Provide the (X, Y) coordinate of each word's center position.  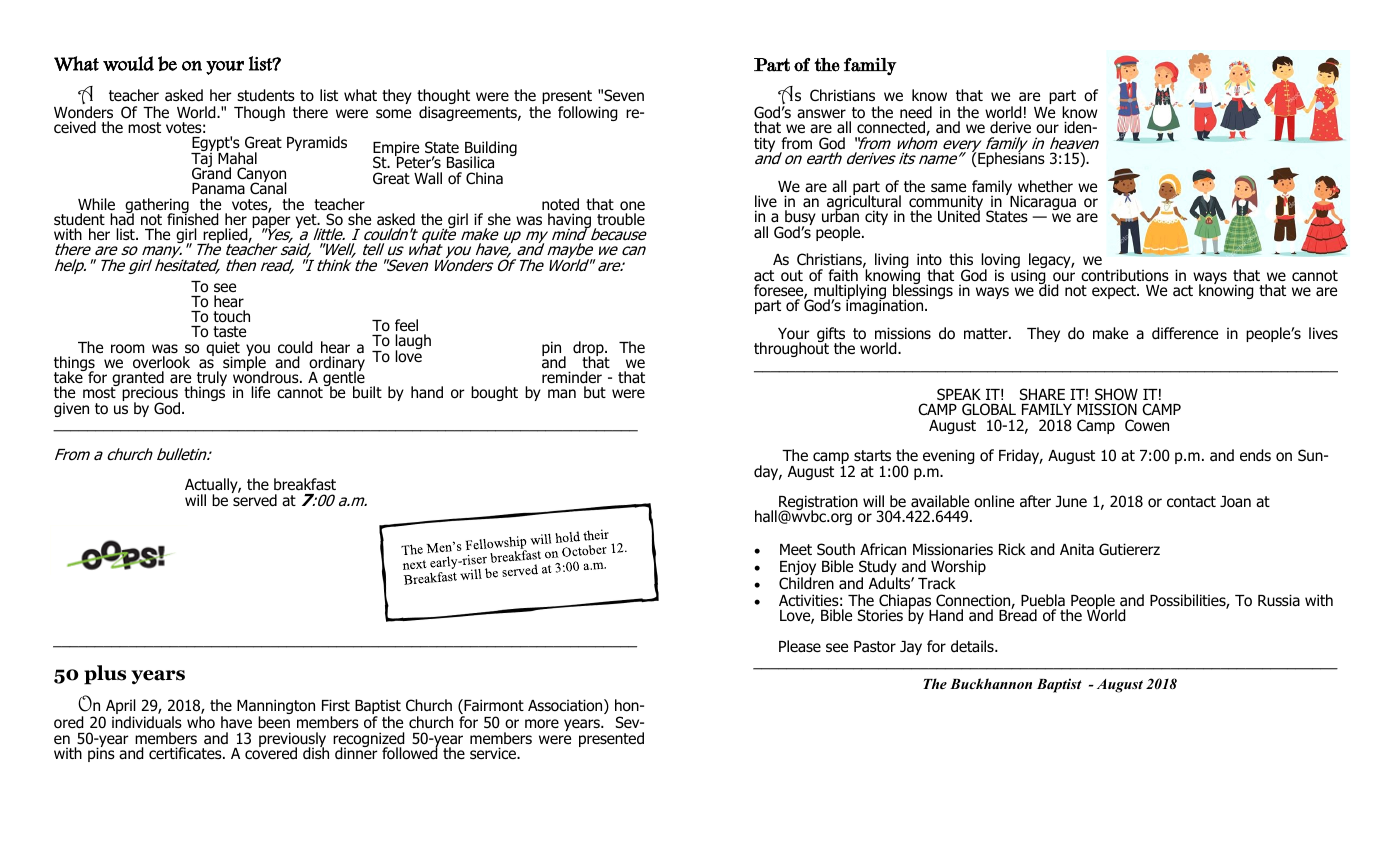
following (588, 113)
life (260, 392)
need (916, 112)
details (973, 646)
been (274, 722)
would (128, 63)
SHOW (1116, 394)
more (542, 724)
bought (494, 393)
